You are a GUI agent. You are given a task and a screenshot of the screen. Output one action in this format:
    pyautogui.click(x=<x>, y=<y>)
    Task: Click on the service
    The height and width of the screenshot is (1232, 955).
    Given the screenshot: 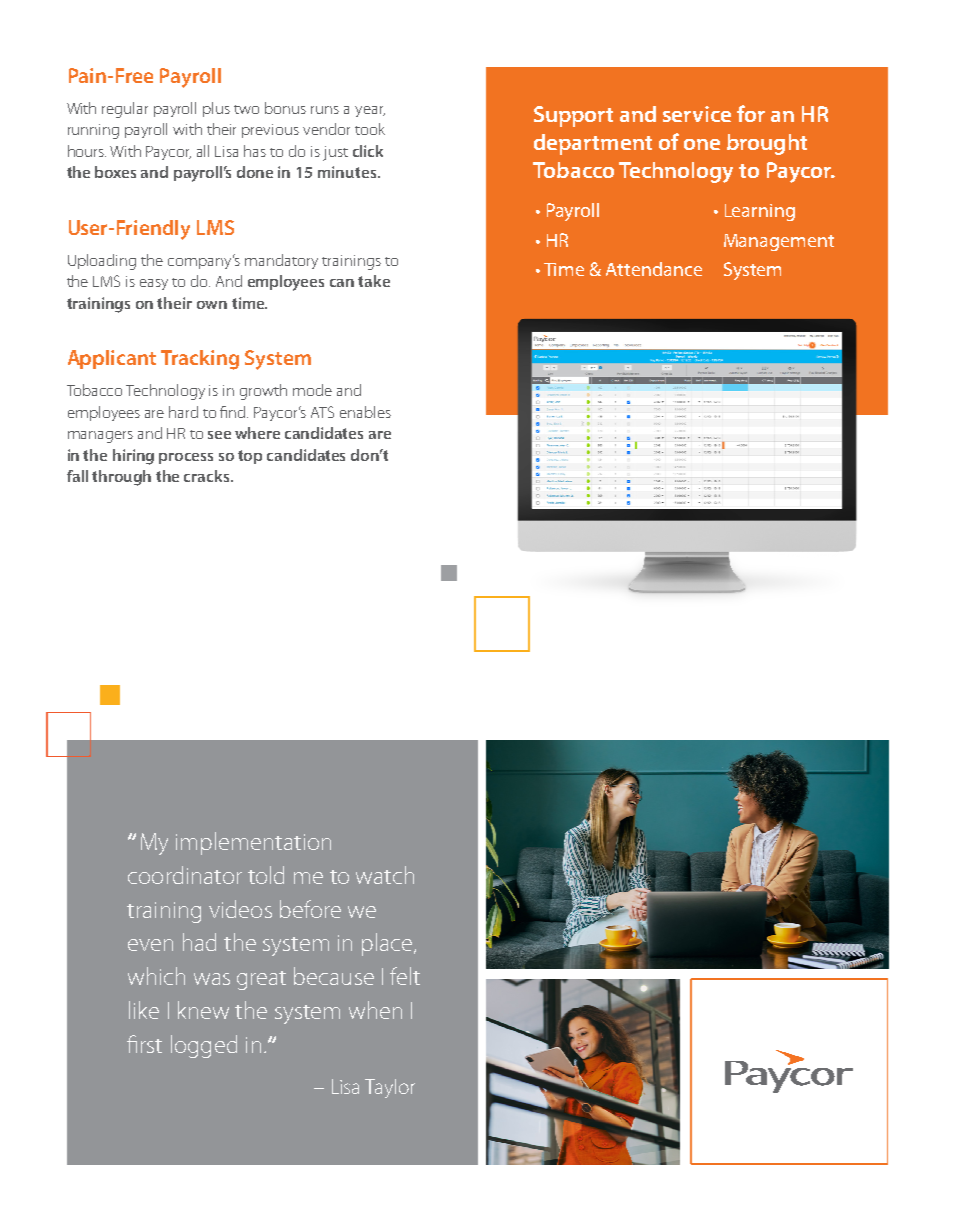 What is the action you would take?
    pyautogui.click(x=697, y=114)
